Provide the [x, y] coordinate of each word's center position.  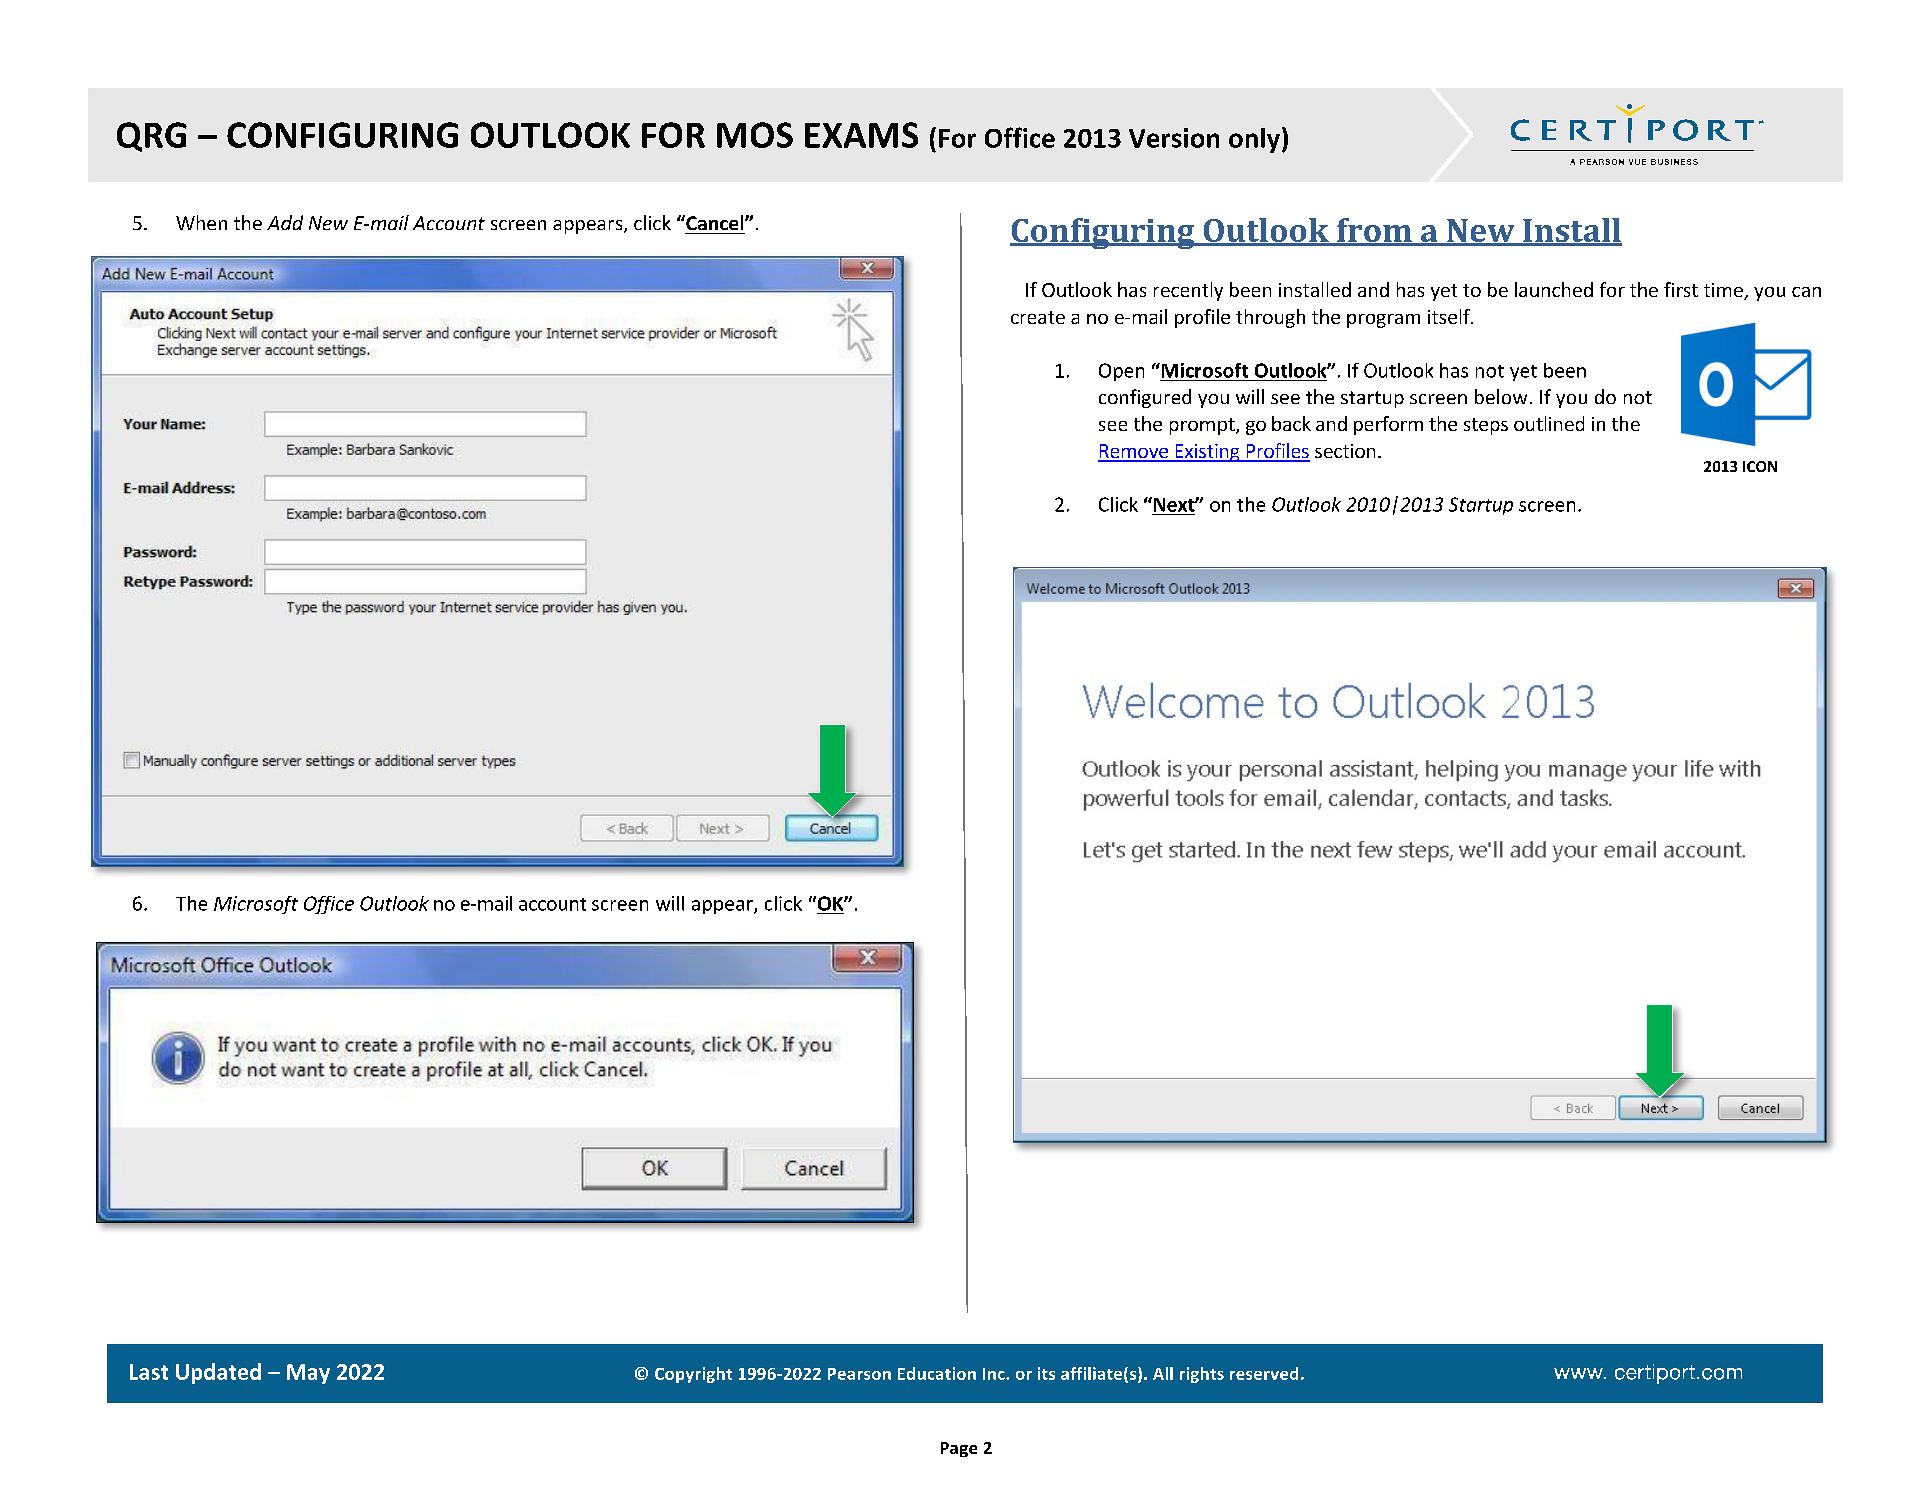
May [308, 1374]
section [1345, 451]
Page [959, 1449]
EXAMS [861, 135]
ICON [1760, 466]
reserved [1264, 1373]
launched [1554, 289]
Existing [1207, 453]
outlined [1549, 423]
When [201, 222]
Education [937, 1373]
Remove [1134, 452]
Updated [218, 1373]
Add [285, 222]
